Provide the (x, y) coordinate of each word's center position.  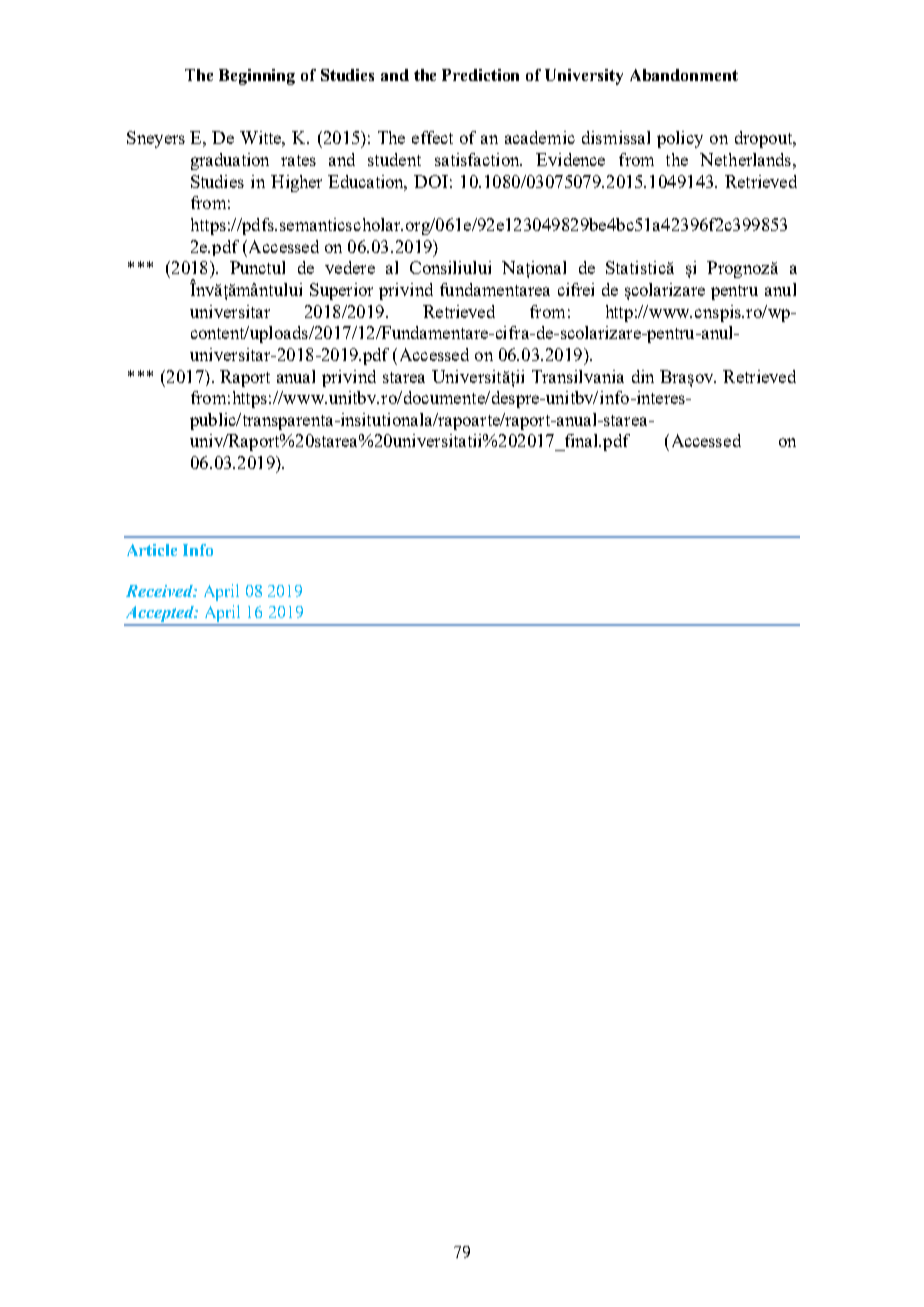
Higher (296, 183)
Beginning (257, 77)
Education (367, 183)
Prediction (480, 75)
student (394, 159)
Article (152, 550)
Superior (341, 291)
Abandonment (684, 75)
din (643, 376)
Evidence (570, 159)
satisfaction (478, 159)
